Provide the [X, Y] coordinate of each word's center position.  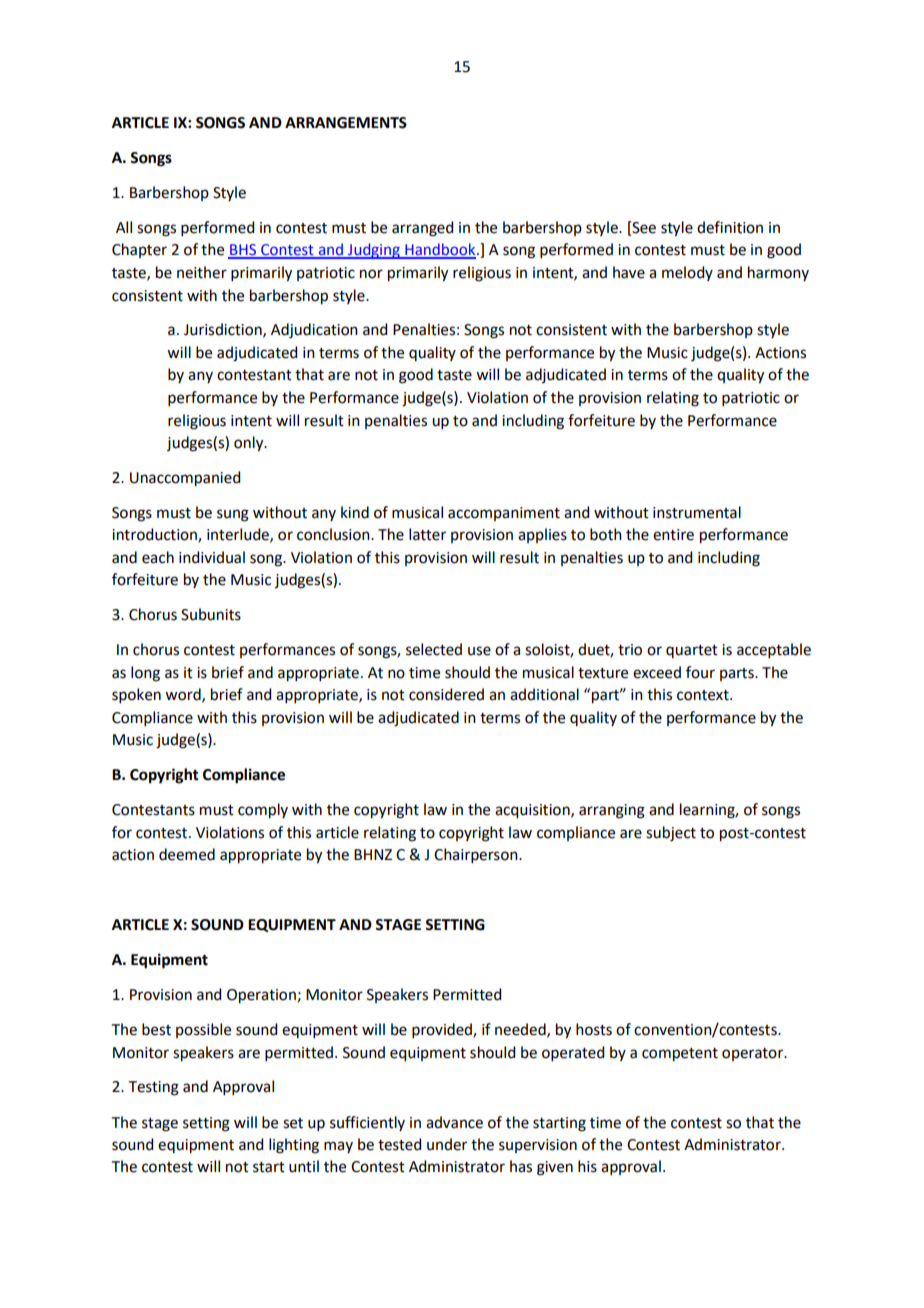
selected [434, 649]
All [124, 227]
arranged [422, 229]
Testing [154, 1088]
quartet [692, 651]
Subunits [211, 614]
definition [730, 227]
